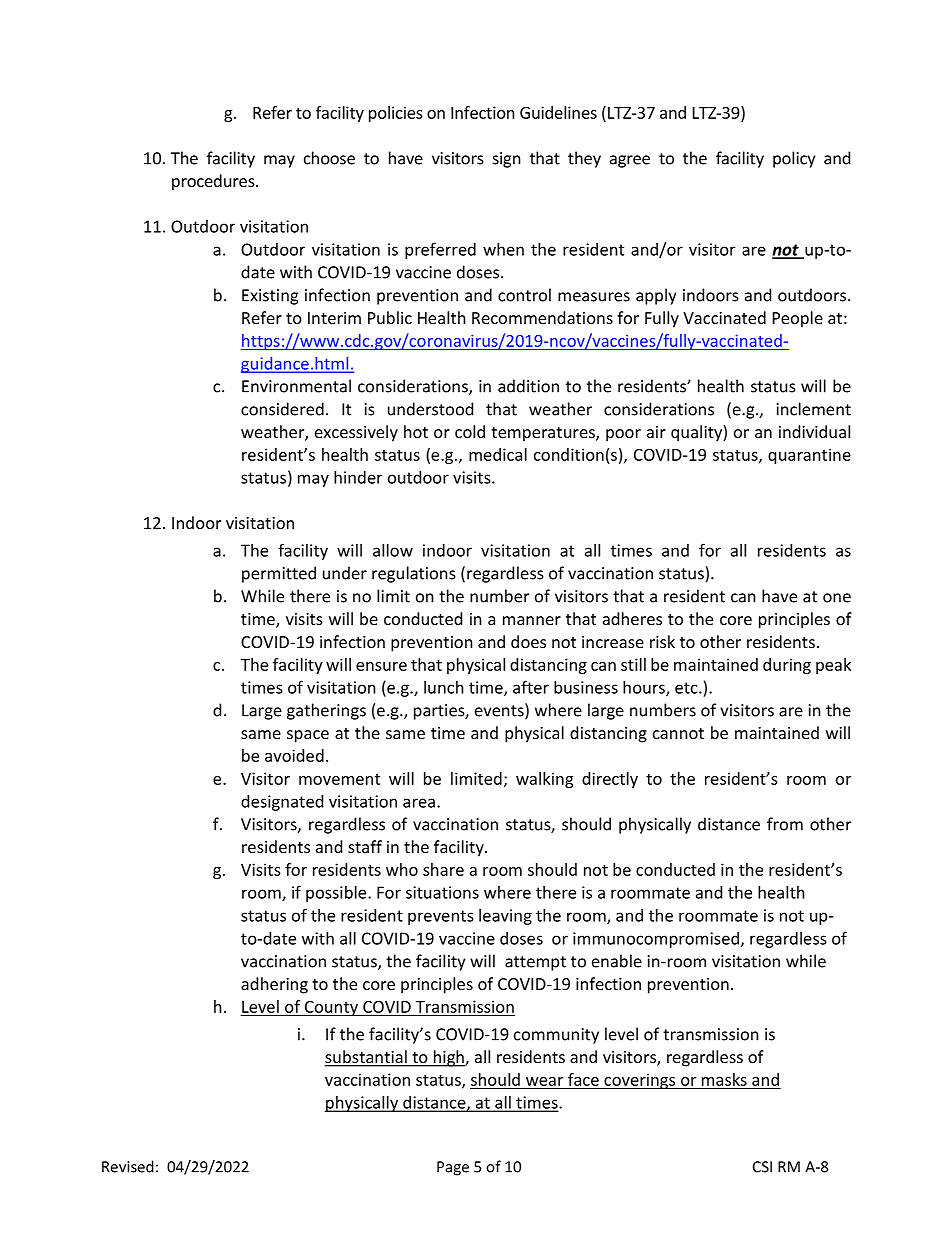  What do you see at coordinates (214, 182) in the screenshot?
I see `procedures` at bounding box center [214, 182].
